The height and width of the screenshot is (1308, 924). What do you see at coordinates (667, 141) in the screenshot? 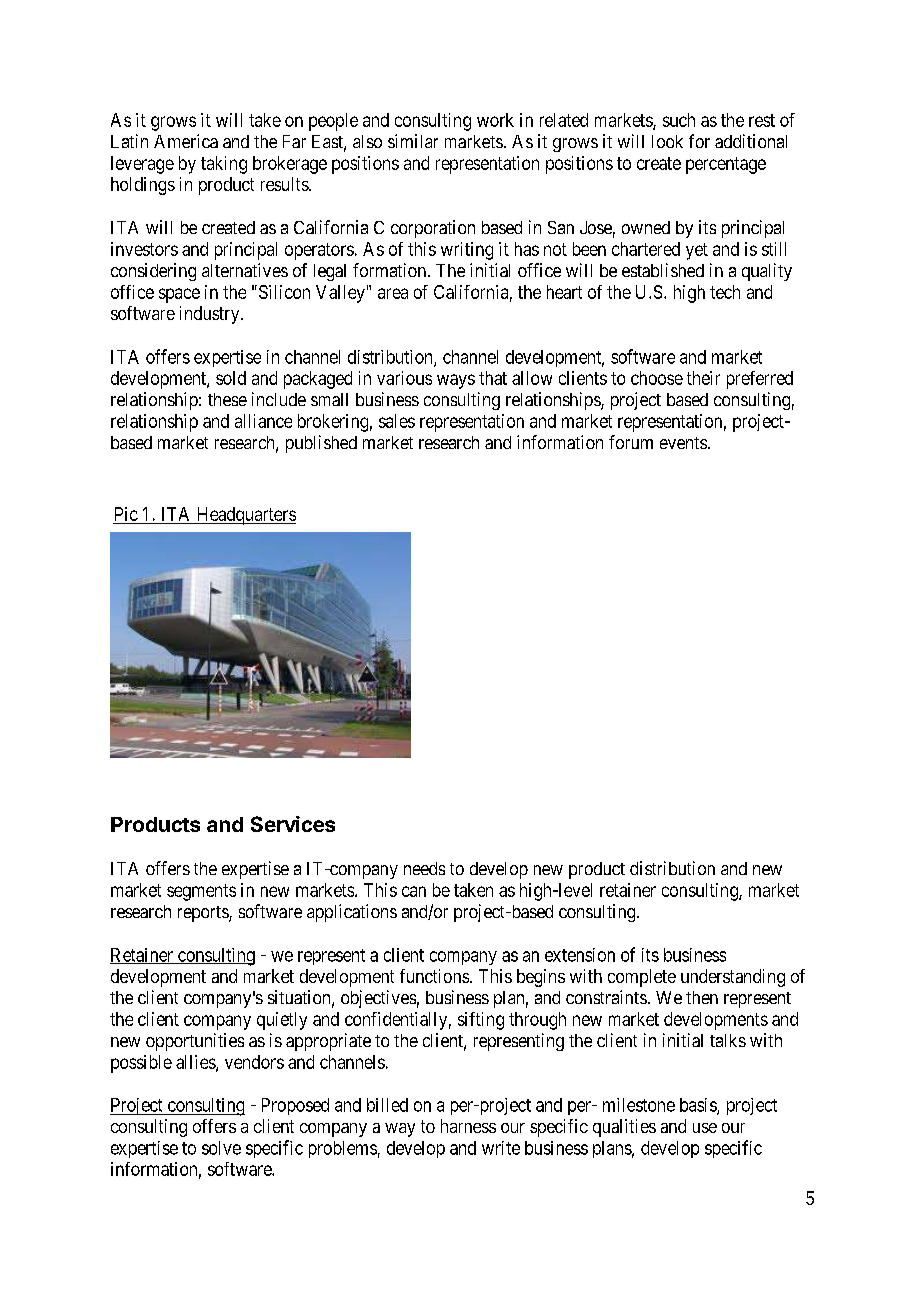
I see `look` at bounding box center [667, 141].
